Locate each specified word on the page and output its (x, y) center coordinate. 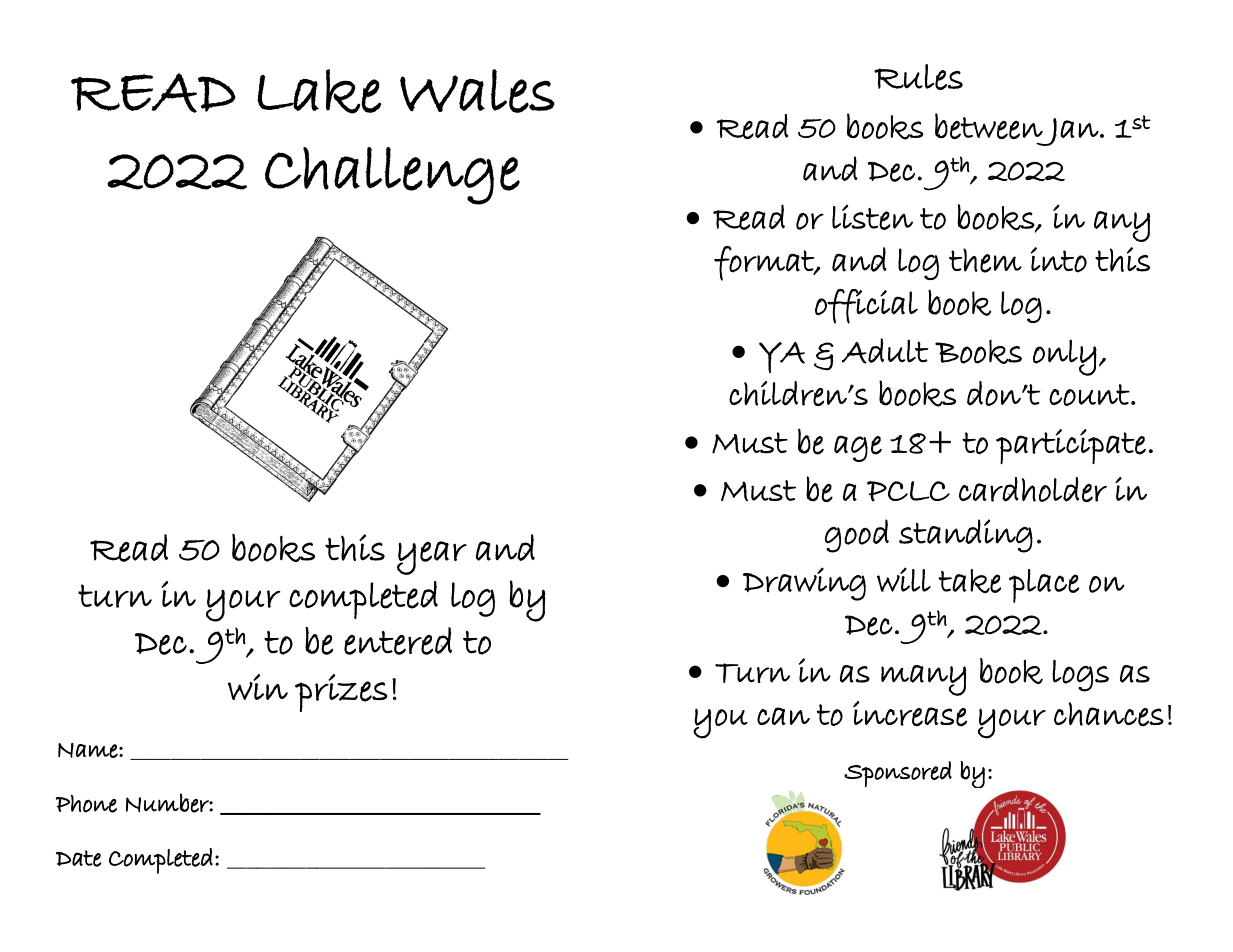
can (783, 716)
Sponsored (898, 774)
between (989, 126)
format (765, 263)
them (985, 260)
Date (78, 858)
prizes (341, 693)
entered (398, 641)
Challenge (392, 176)
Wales (477, 91)
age (858, 448)
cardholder (1033, 489)
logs (1080, 675)
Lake (319, 91)
